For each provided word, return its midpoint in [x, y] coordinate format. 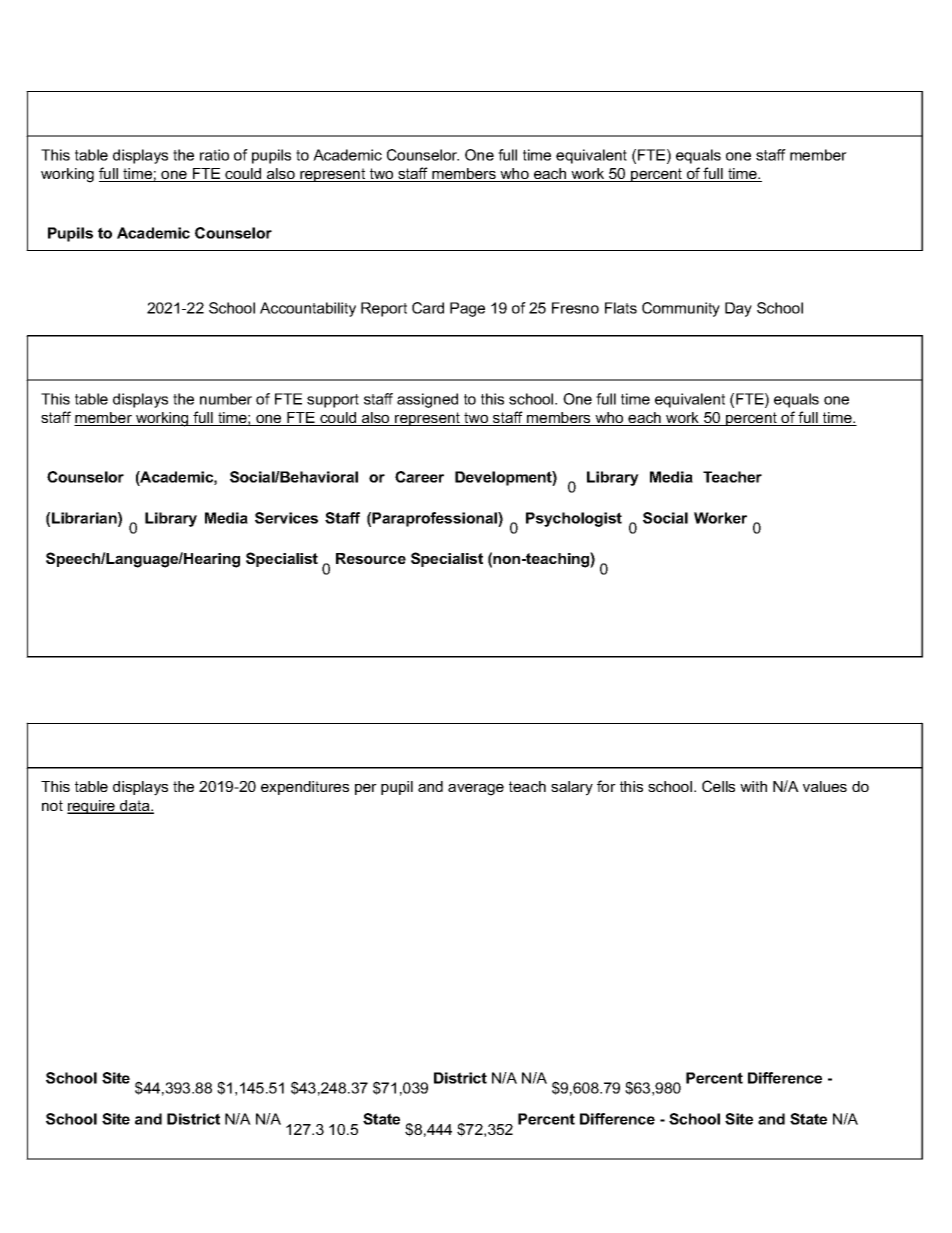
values [825, 786]
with [753, 786]
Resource [371, 558]
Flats [621, 308]
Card [428, 308]
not [52, 805]
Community [681, 309]
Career [419, 477]
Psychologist [574, 519]
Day [738, 309]
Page [467, 309]
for [606, 786]
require [92, 807]
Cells [718, 786]
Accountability [308, 309]
